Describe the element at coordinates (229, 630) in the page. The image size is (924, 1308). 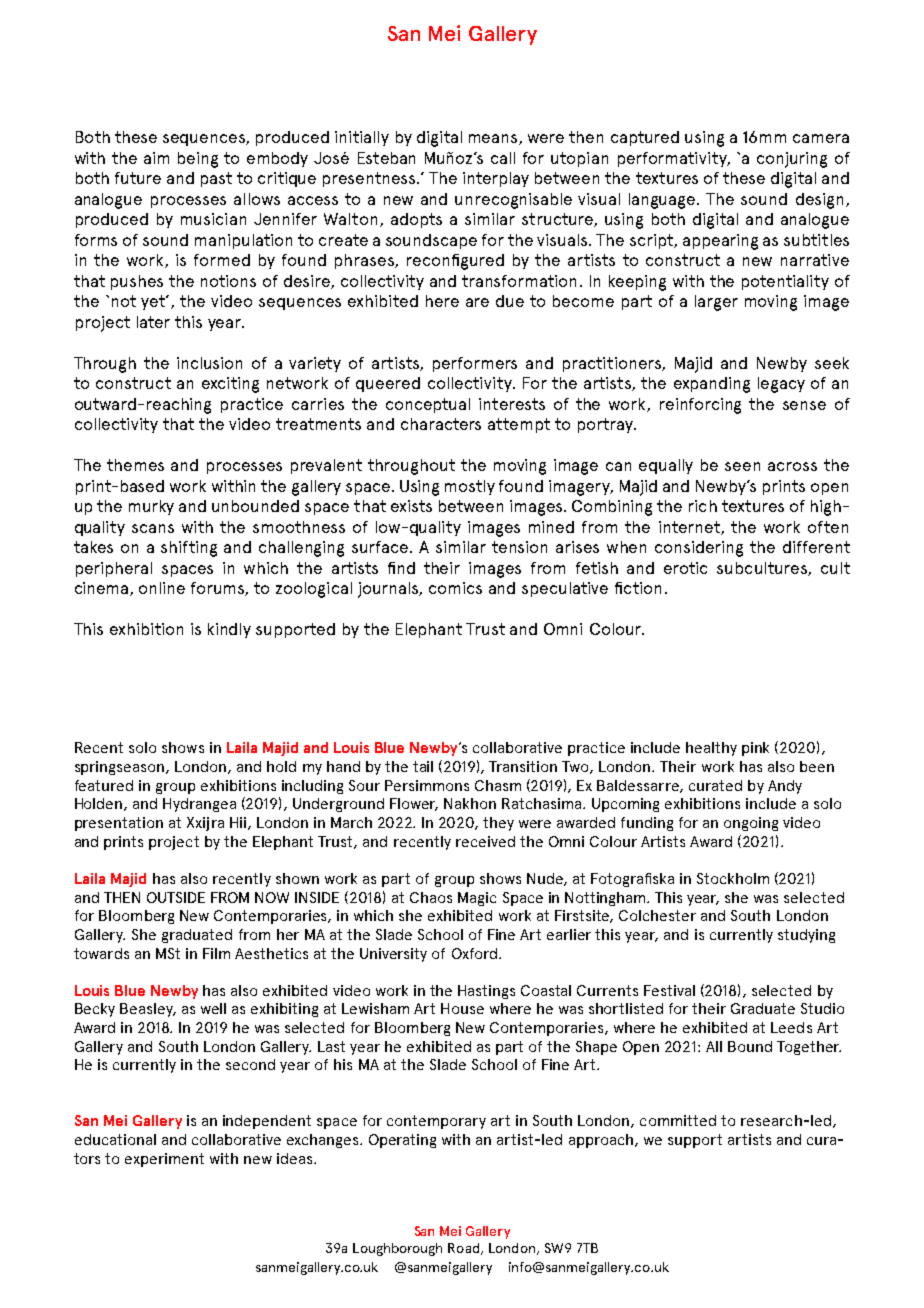
I see `kindly` at that location.
